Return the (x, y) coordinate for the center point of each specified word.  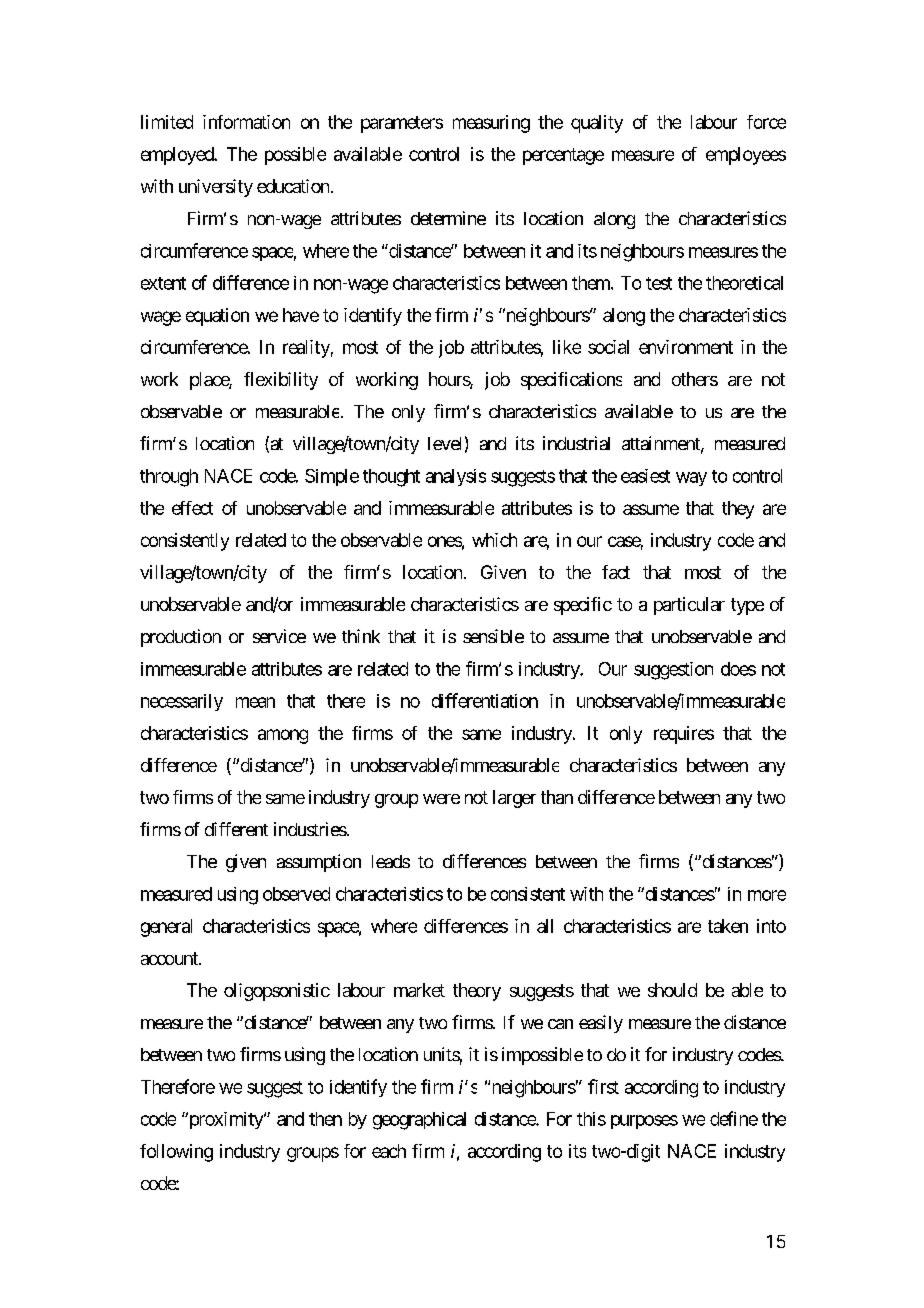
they (738, 510)
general (166, 928)
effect (192, 508)
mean (255, 702)
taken (728, 926)
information (246, 122)
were (441, 799)
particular (689, 606)
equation (217, 317)
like (567, 347)
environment (686, 347)
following (176, 1153)
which (494, 540)
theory (477, 992)
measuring (491, 124)
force (766, 122)
